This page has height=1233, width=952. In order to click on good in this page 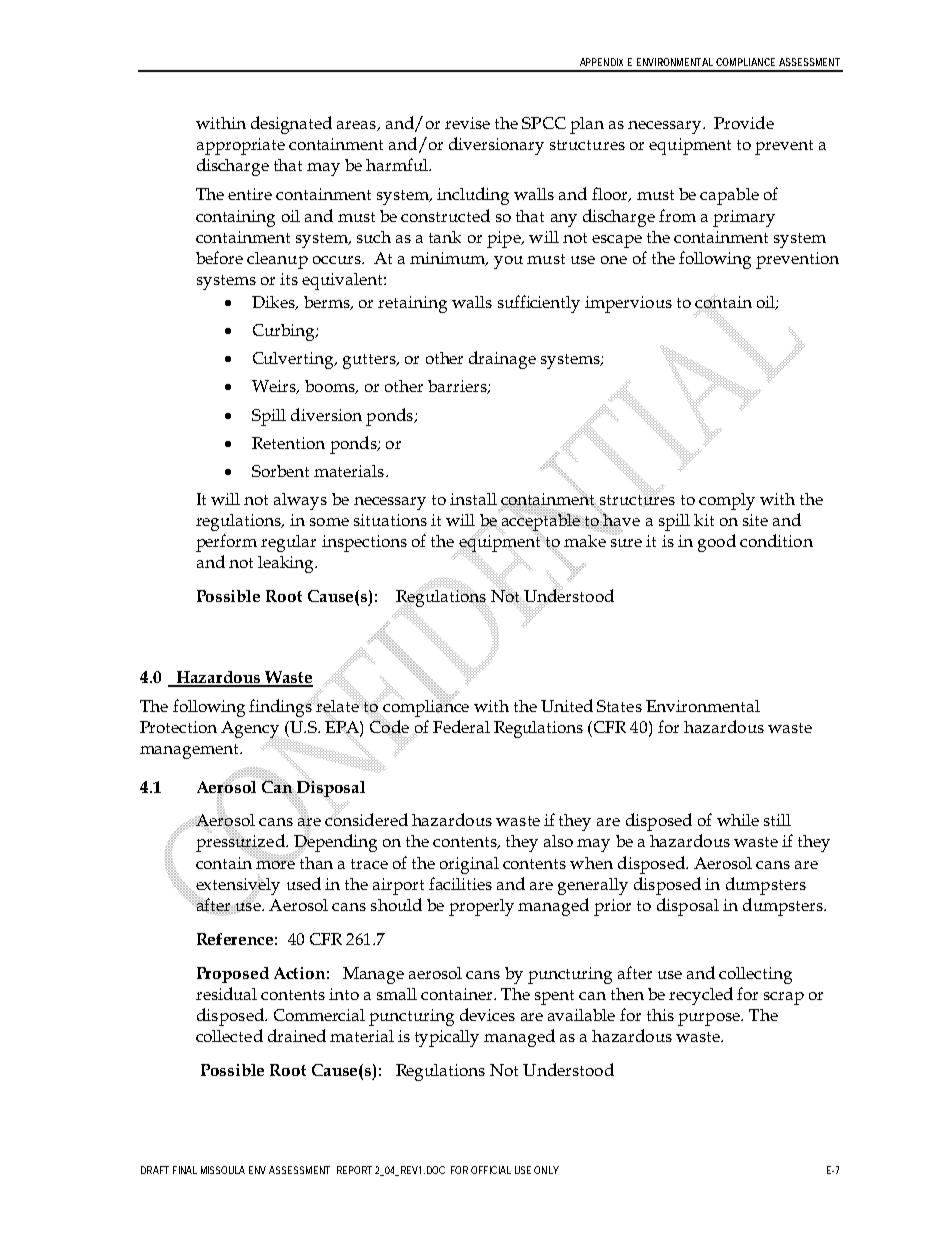, I will do `click(717, 543)`.
